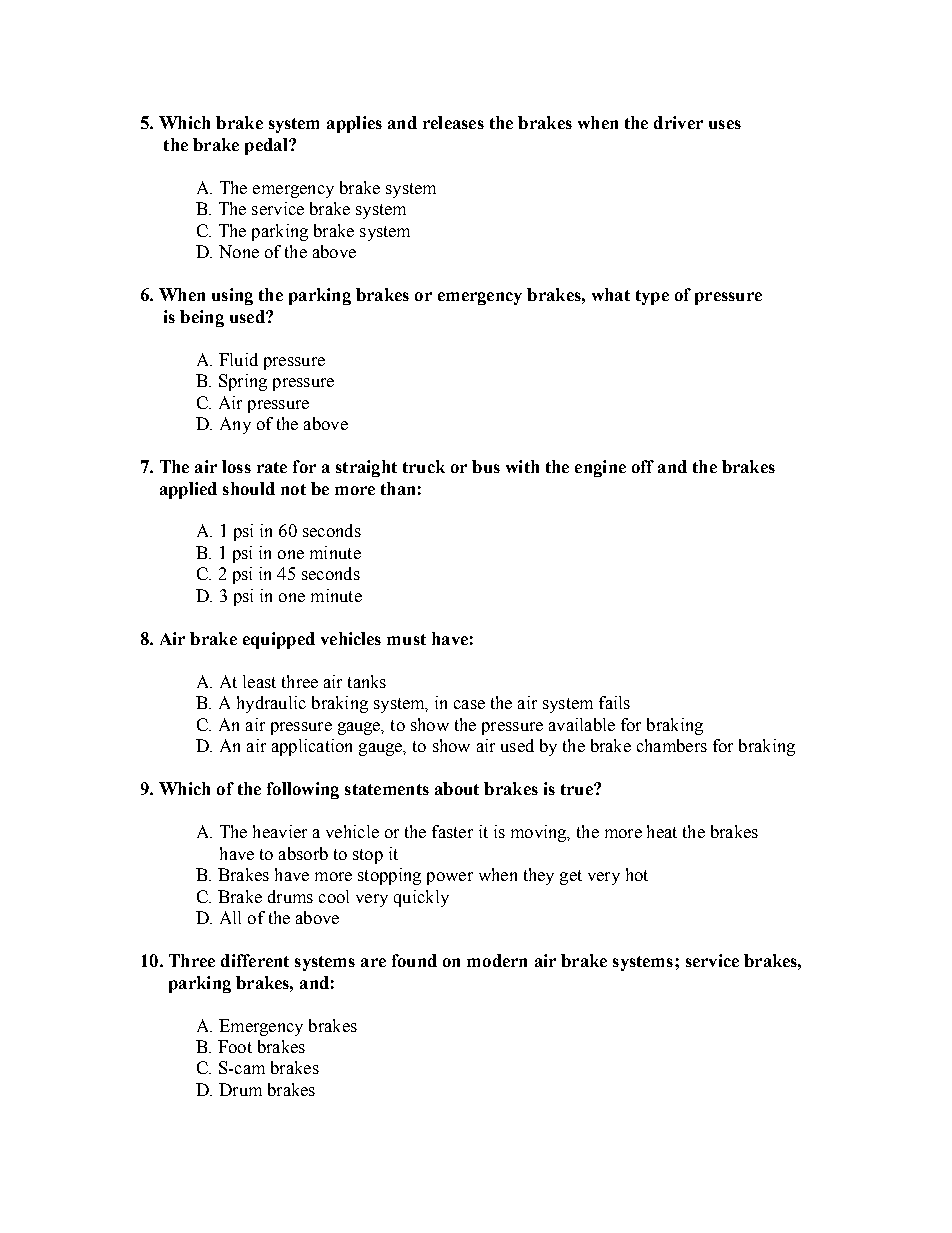  I want to click on hot, so click(637, 874).
